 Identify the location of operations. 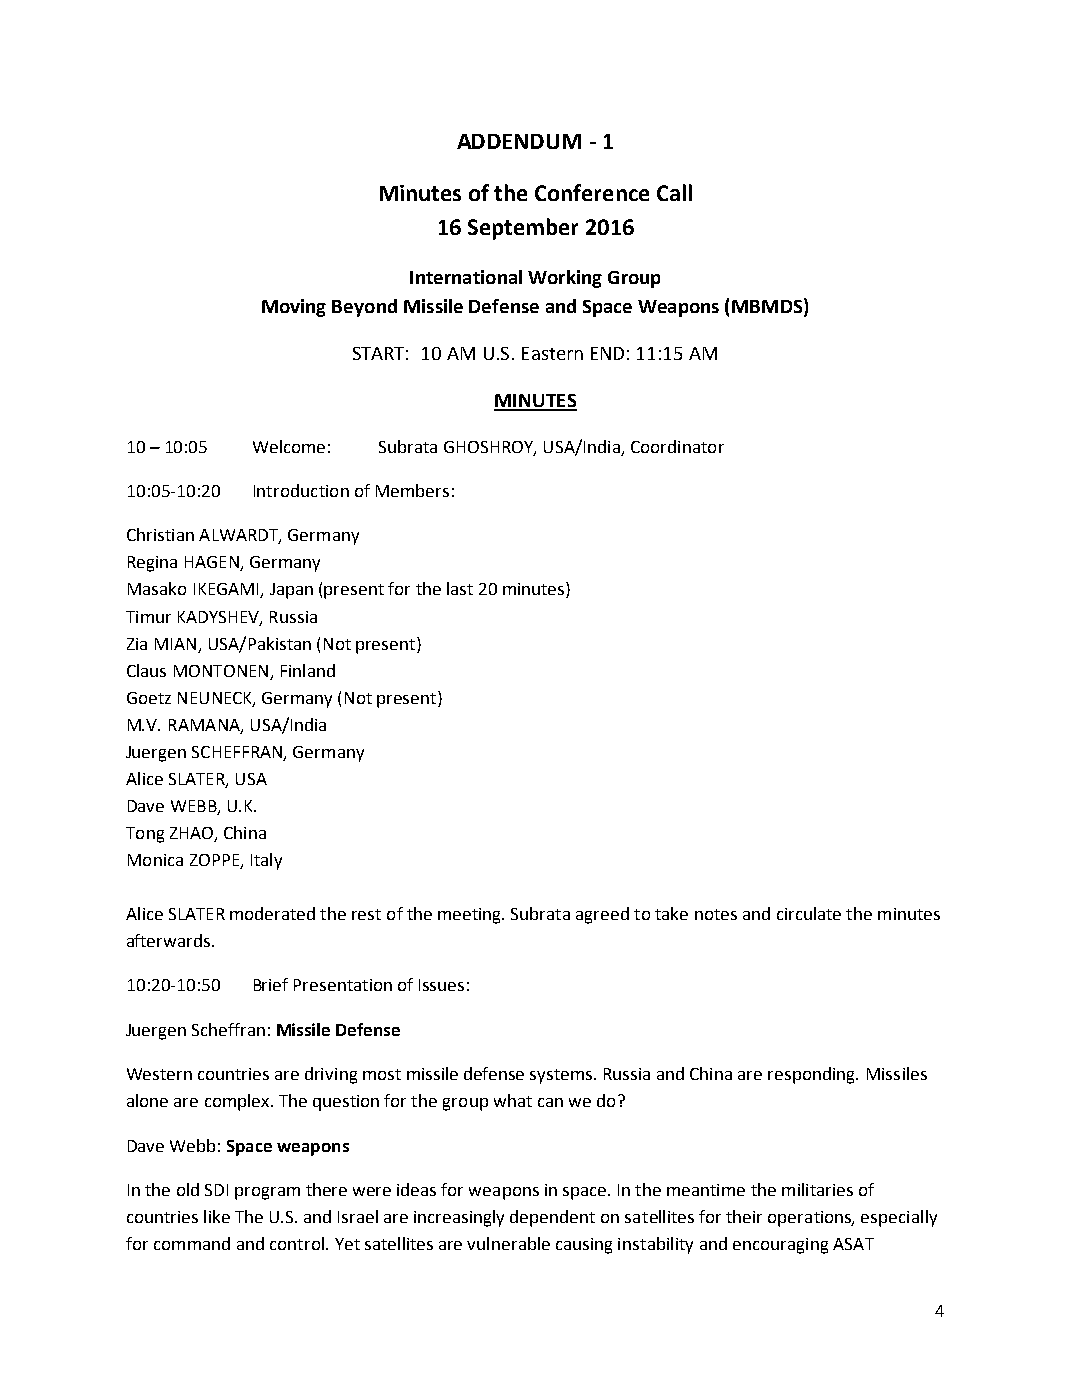
(811, 1219).
